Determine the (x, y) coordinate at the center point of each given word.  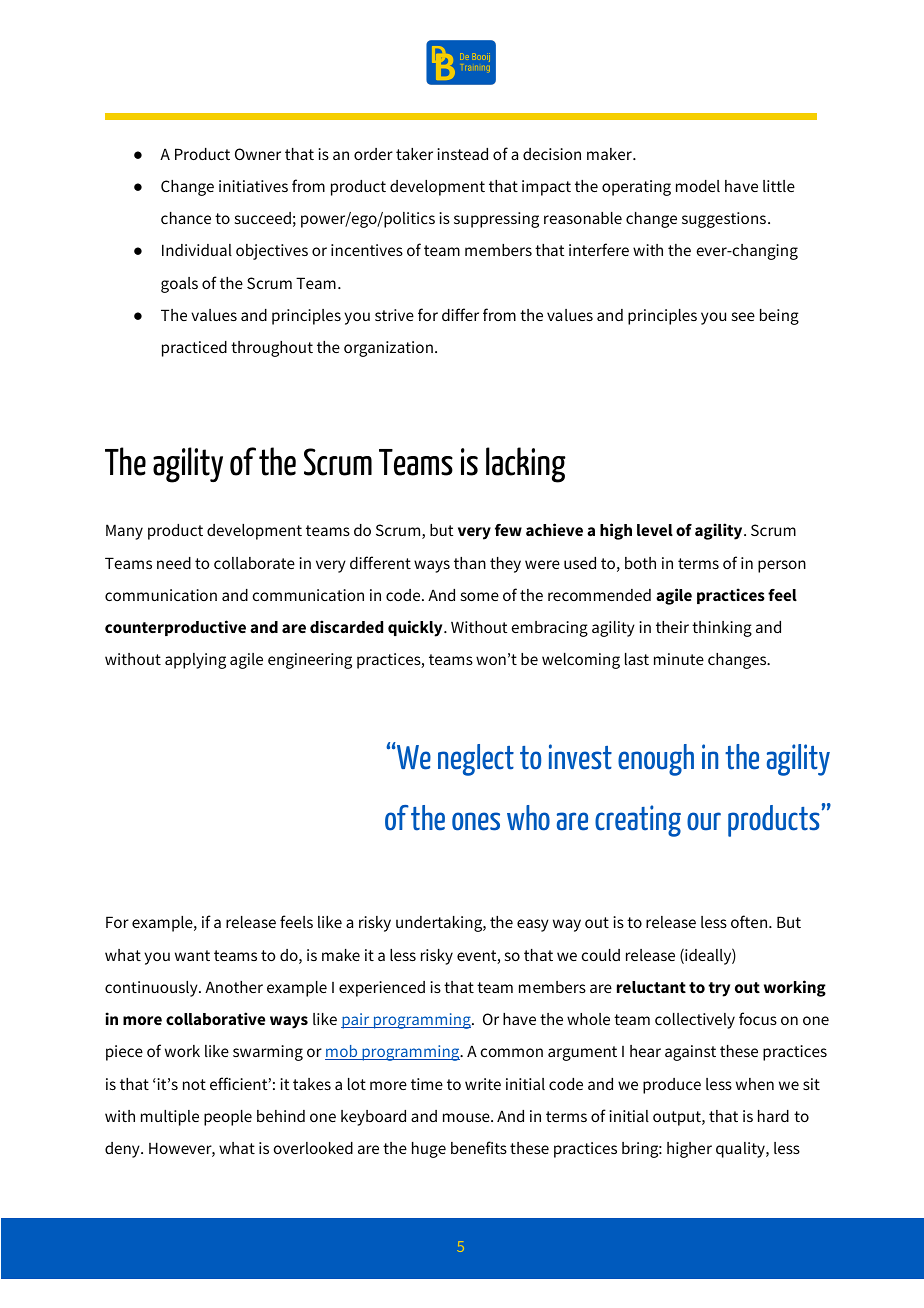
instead (462, 154)
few (508, 530)
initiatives (253, 186)
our (704, 821)
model (698, 186)
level (655, 530)
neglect (476, 760)
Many (124, 532)
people (228, 1118)
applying (195, 661)
